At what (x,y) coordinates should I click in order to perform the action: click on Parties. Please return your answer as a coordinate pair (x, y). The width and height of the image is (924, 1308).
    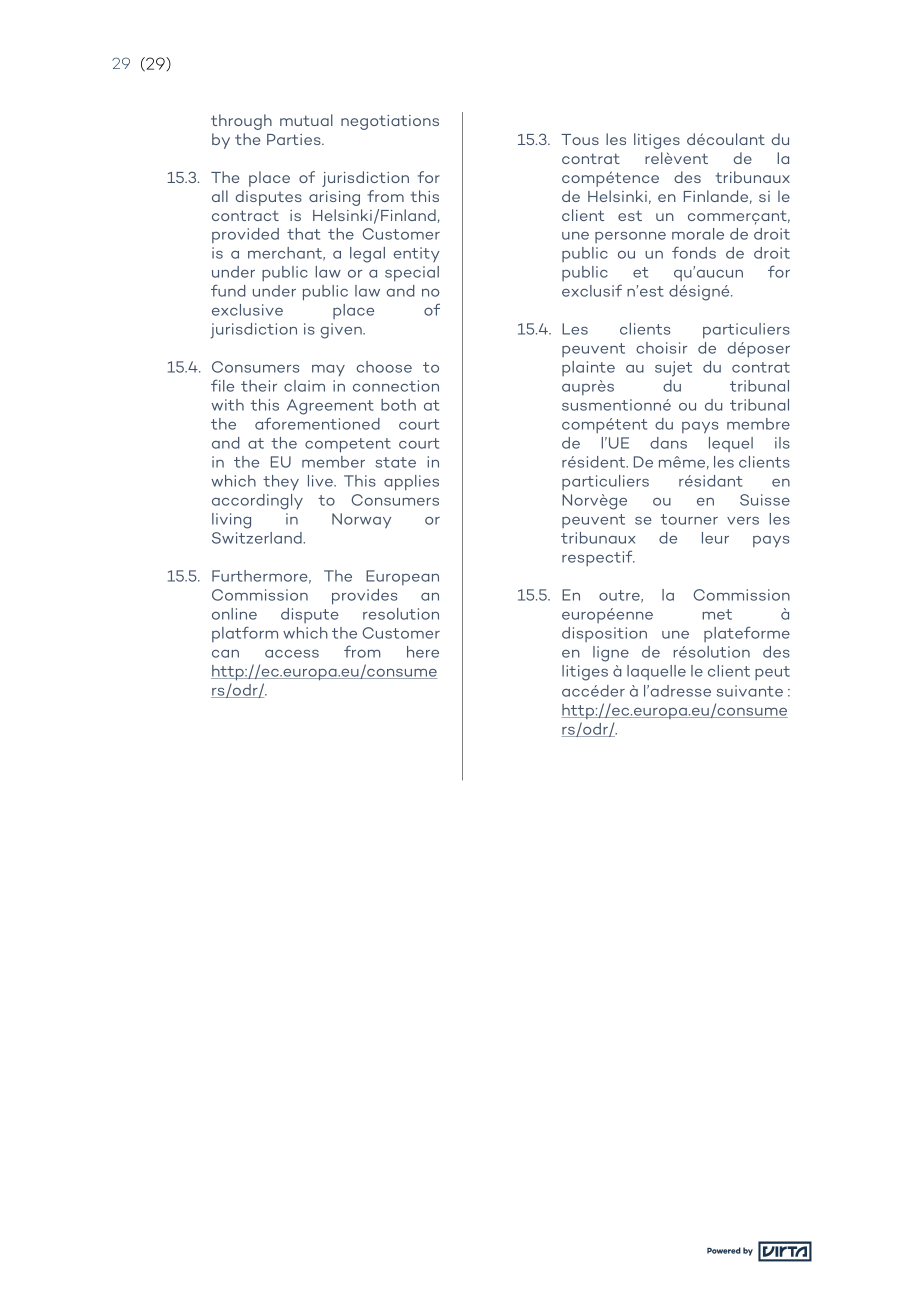
    Looking at the image, I should click on (295, 139).
